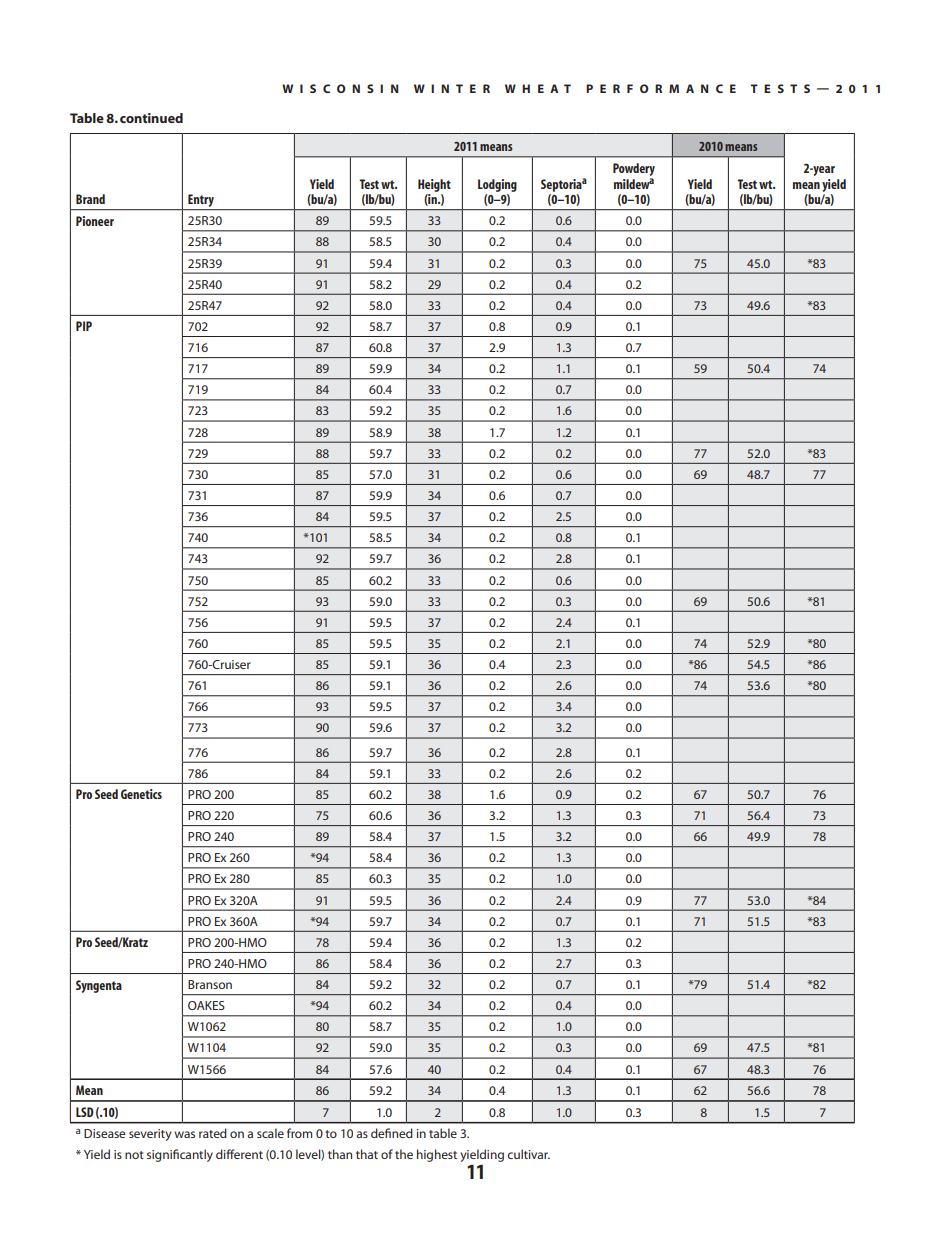 The width and height of the screenshot is (952, 1233). I want to click on severity, so click(150, 1135).
